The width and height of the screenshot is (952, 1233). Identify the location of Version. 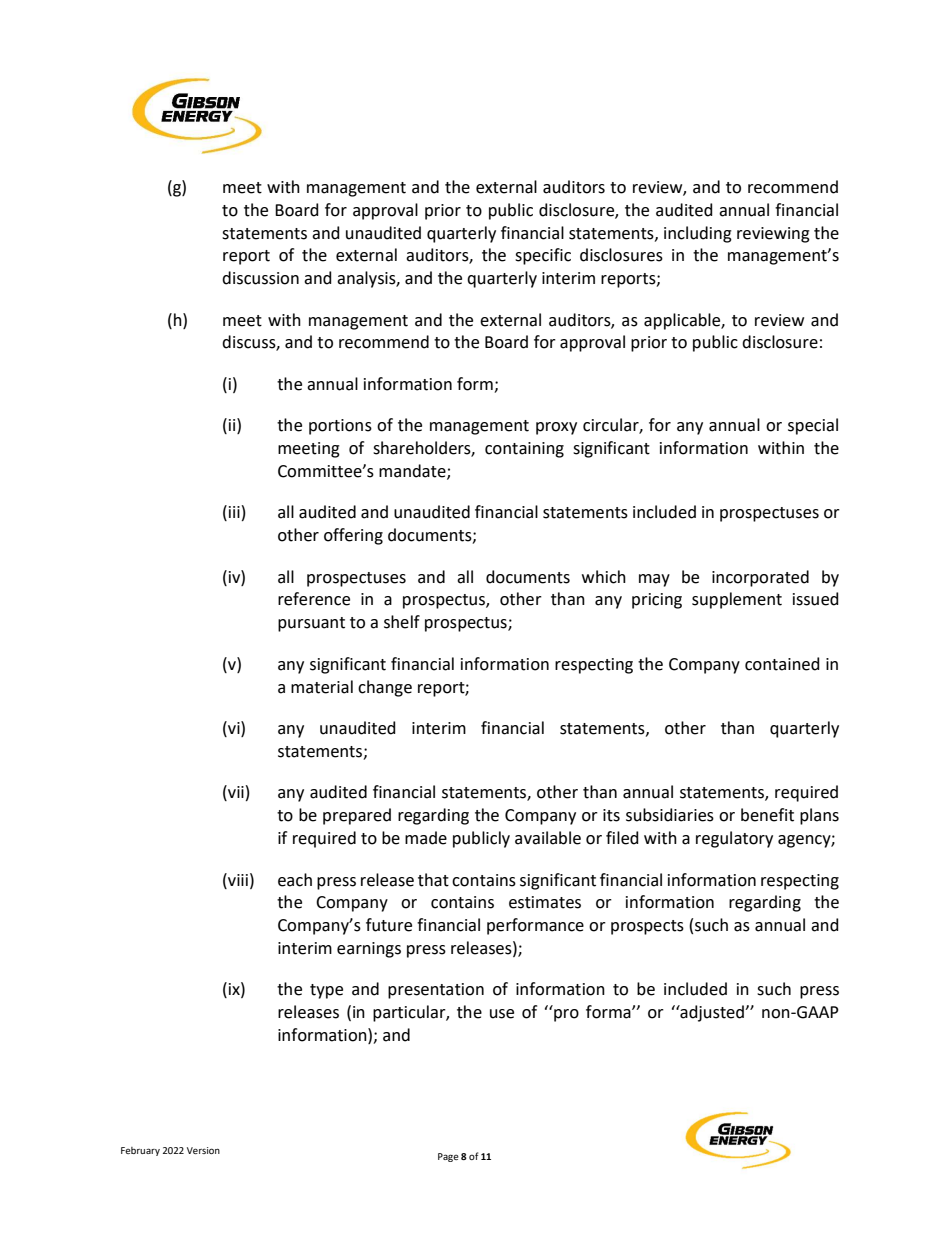
(203, 1150).
